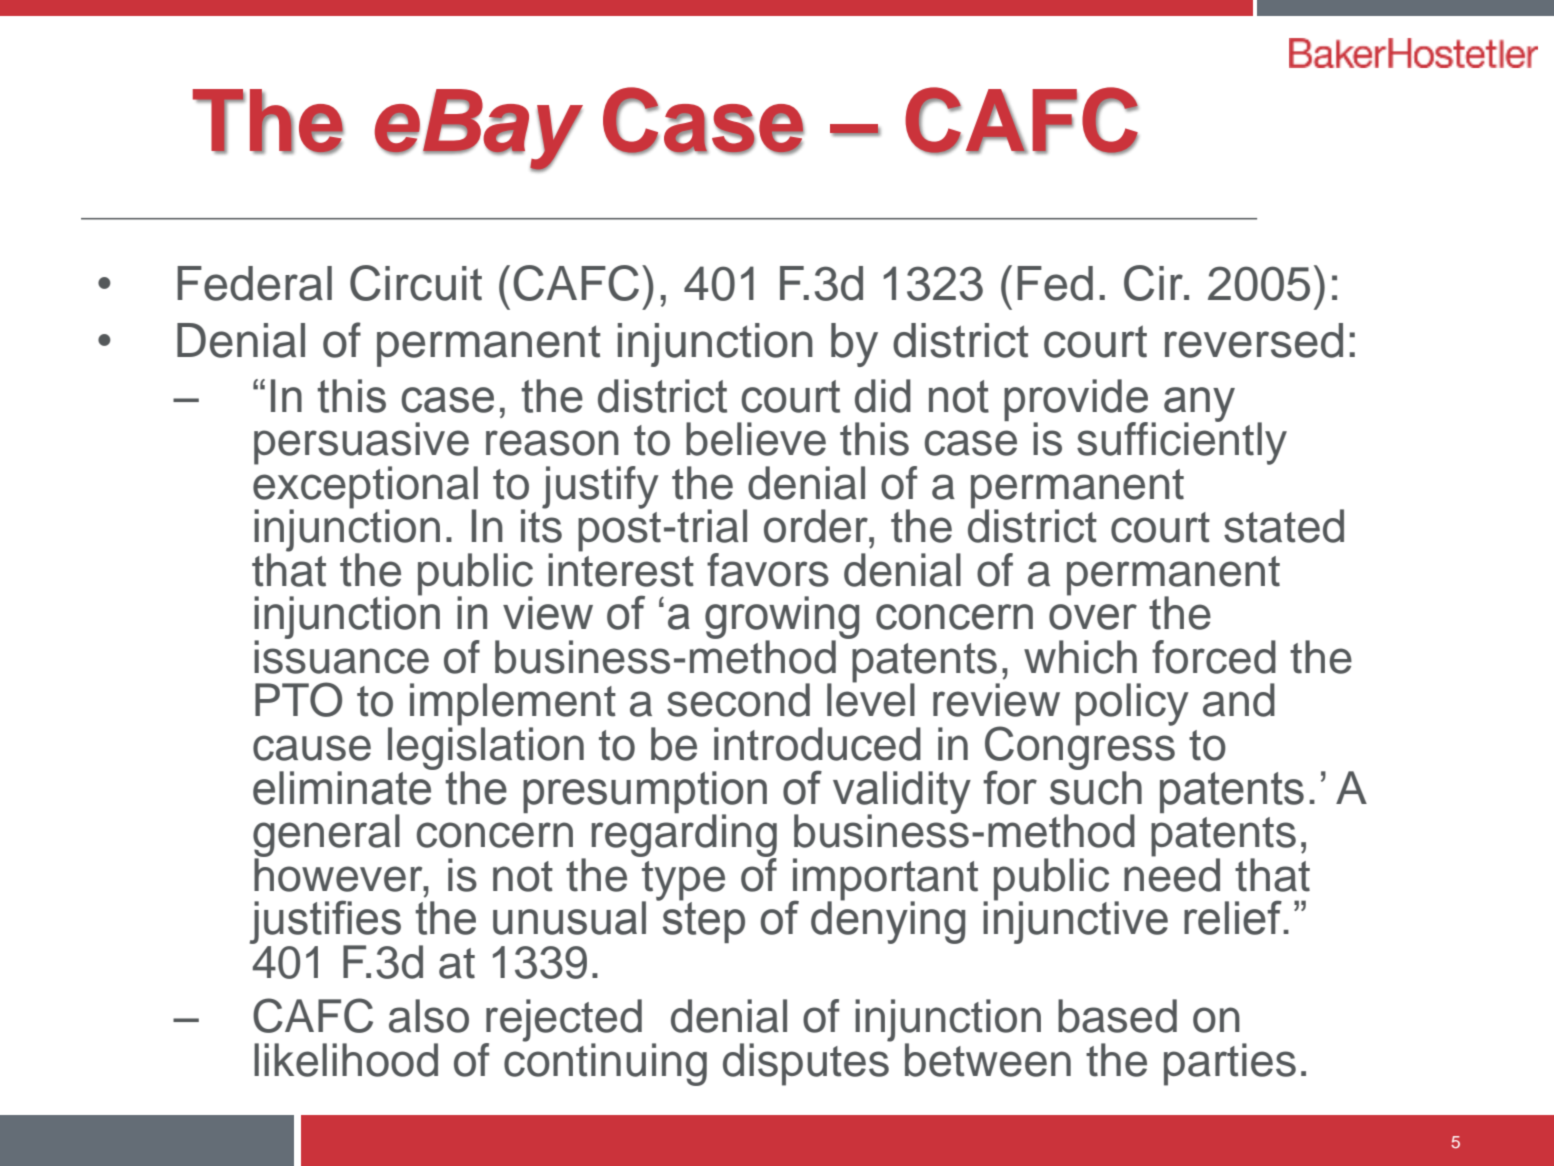  Describe the element at coordinates (346, 1060) in the screenshot. I see `likelihood` at that location.
